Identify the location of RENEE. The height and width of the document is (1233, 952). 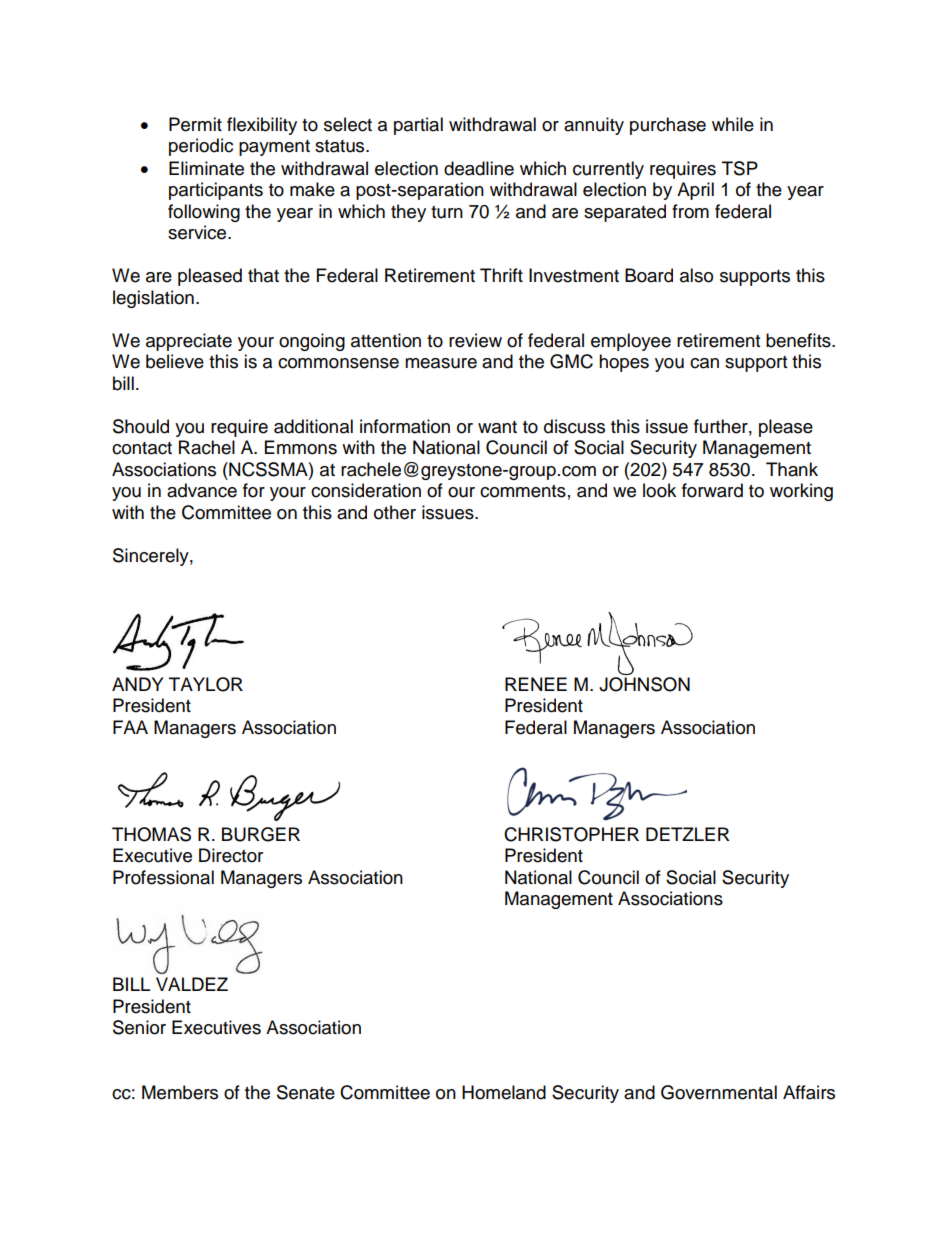
(536, 684).
